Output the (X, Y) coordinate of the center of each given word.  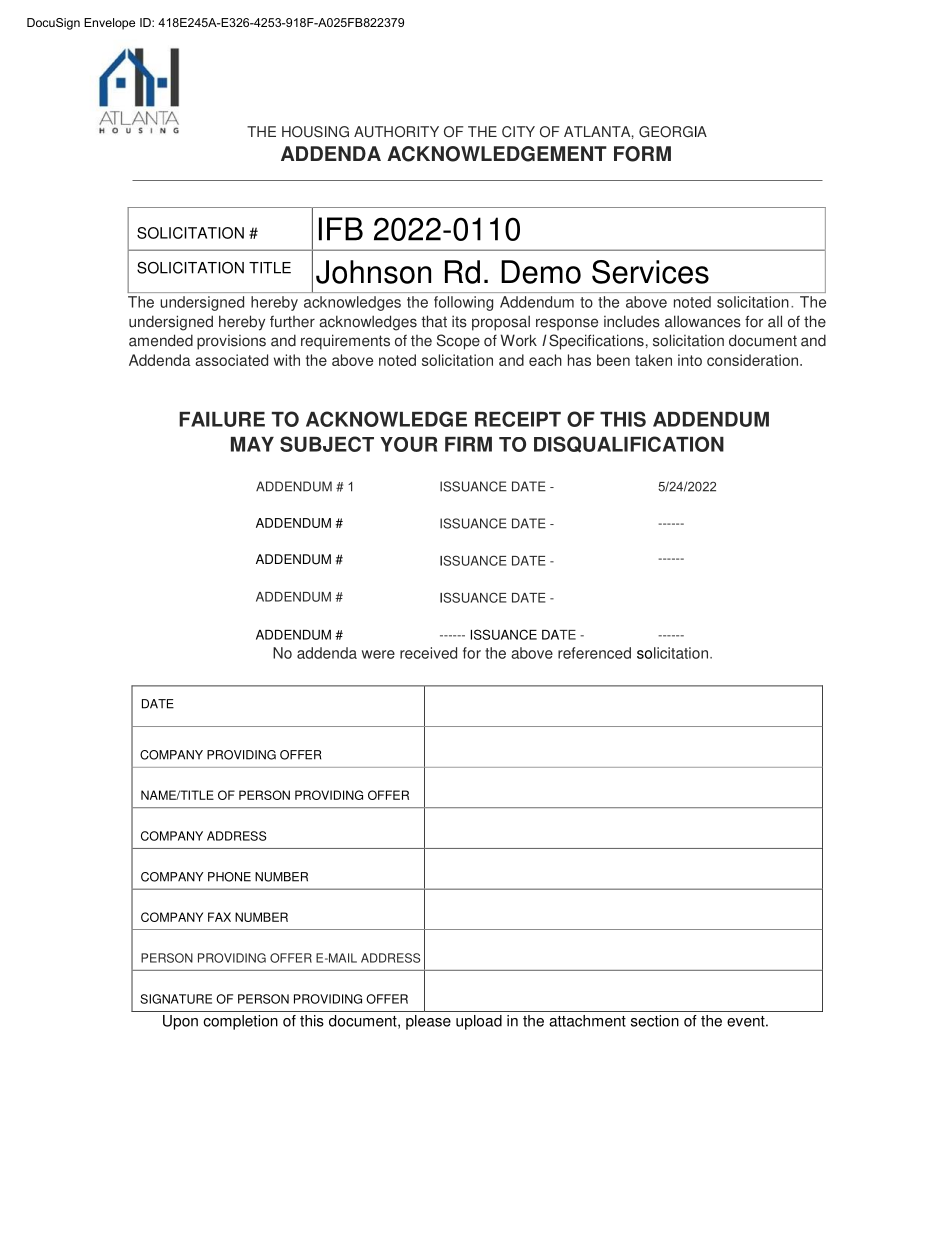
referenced (594, 653)
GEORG (666, 132)
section (655, 1021)
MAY (252, 444)
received (428, 653)
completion (240, 1022)
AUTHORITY (396, 132)
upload (479, 1022)
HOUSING (315, 132)
